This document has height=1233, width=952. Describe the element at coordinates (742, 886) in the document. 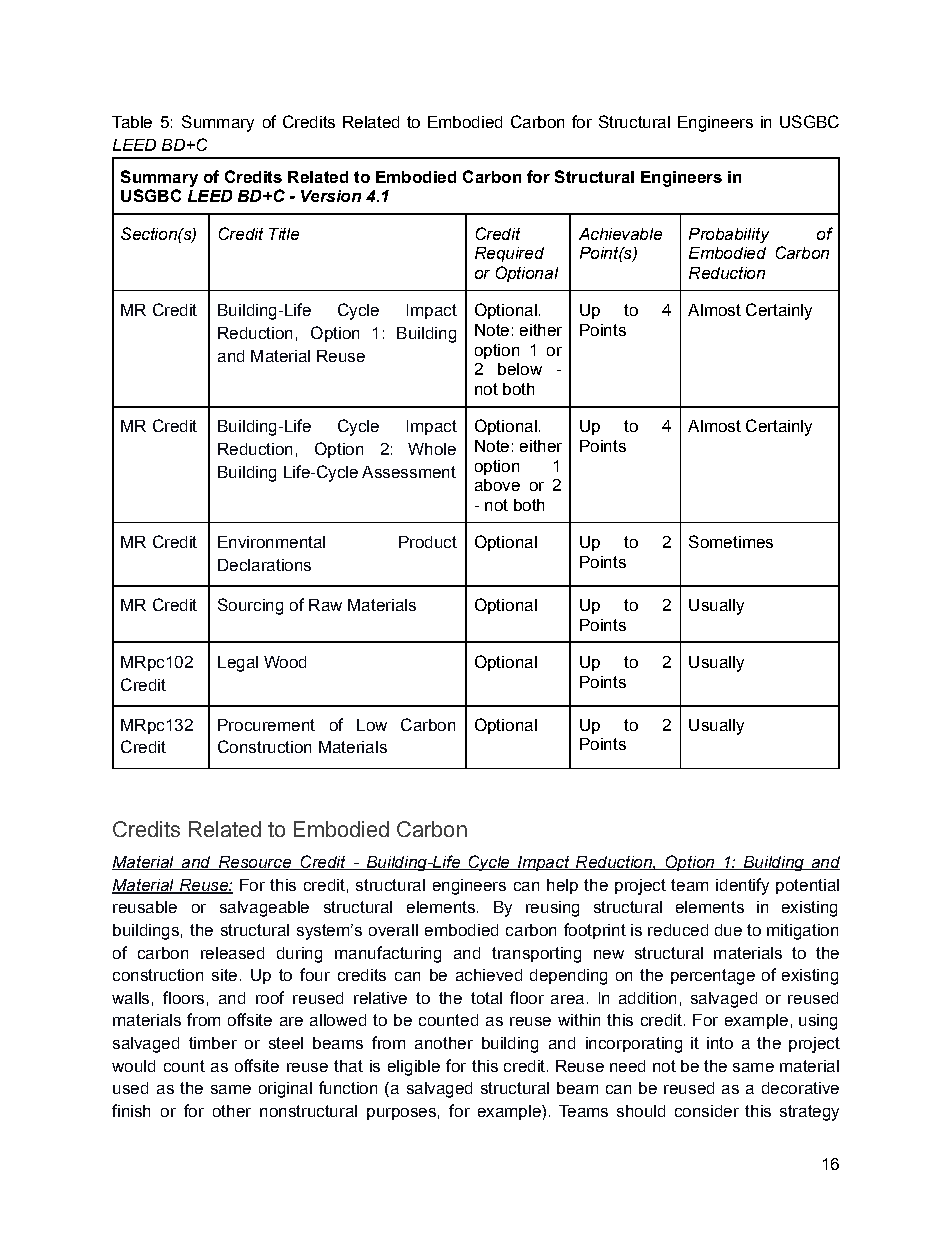

I see `identify` at that location.
